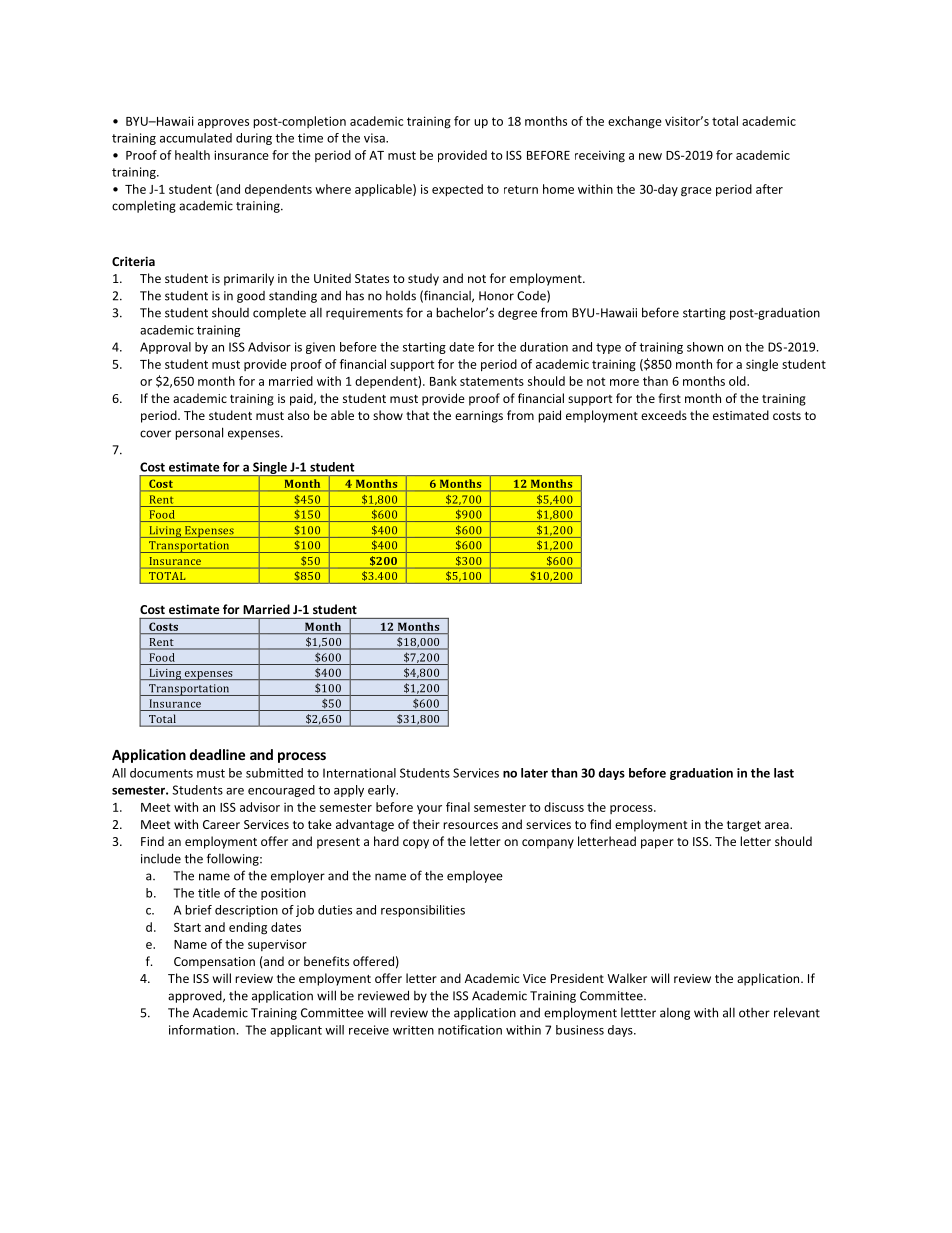 This document has width=952, height=1233. I want to click on earnings, so click(479, 417).
